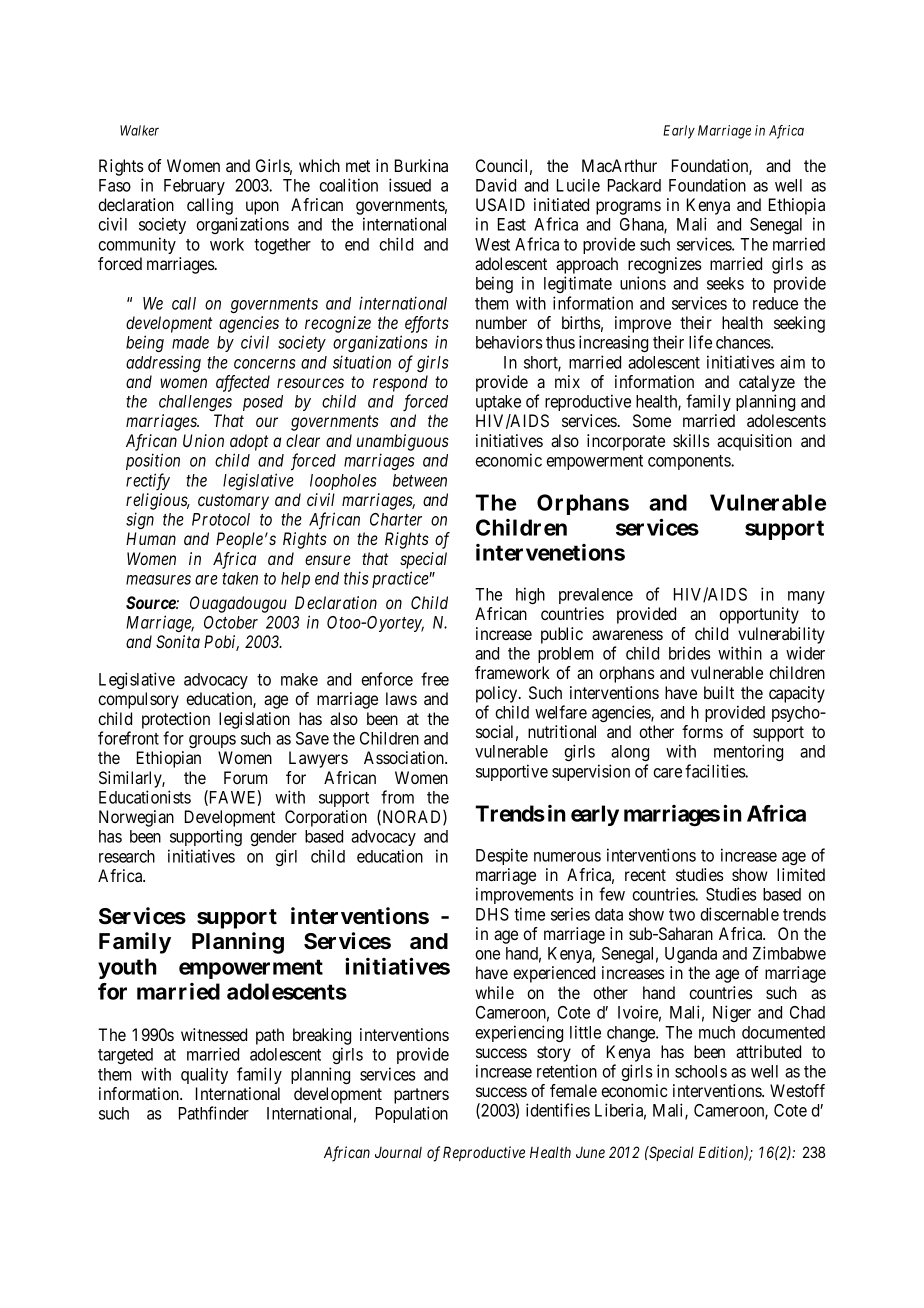  Describe the element at coordinates (690, 653) in the document. I see `brides` at that location.
